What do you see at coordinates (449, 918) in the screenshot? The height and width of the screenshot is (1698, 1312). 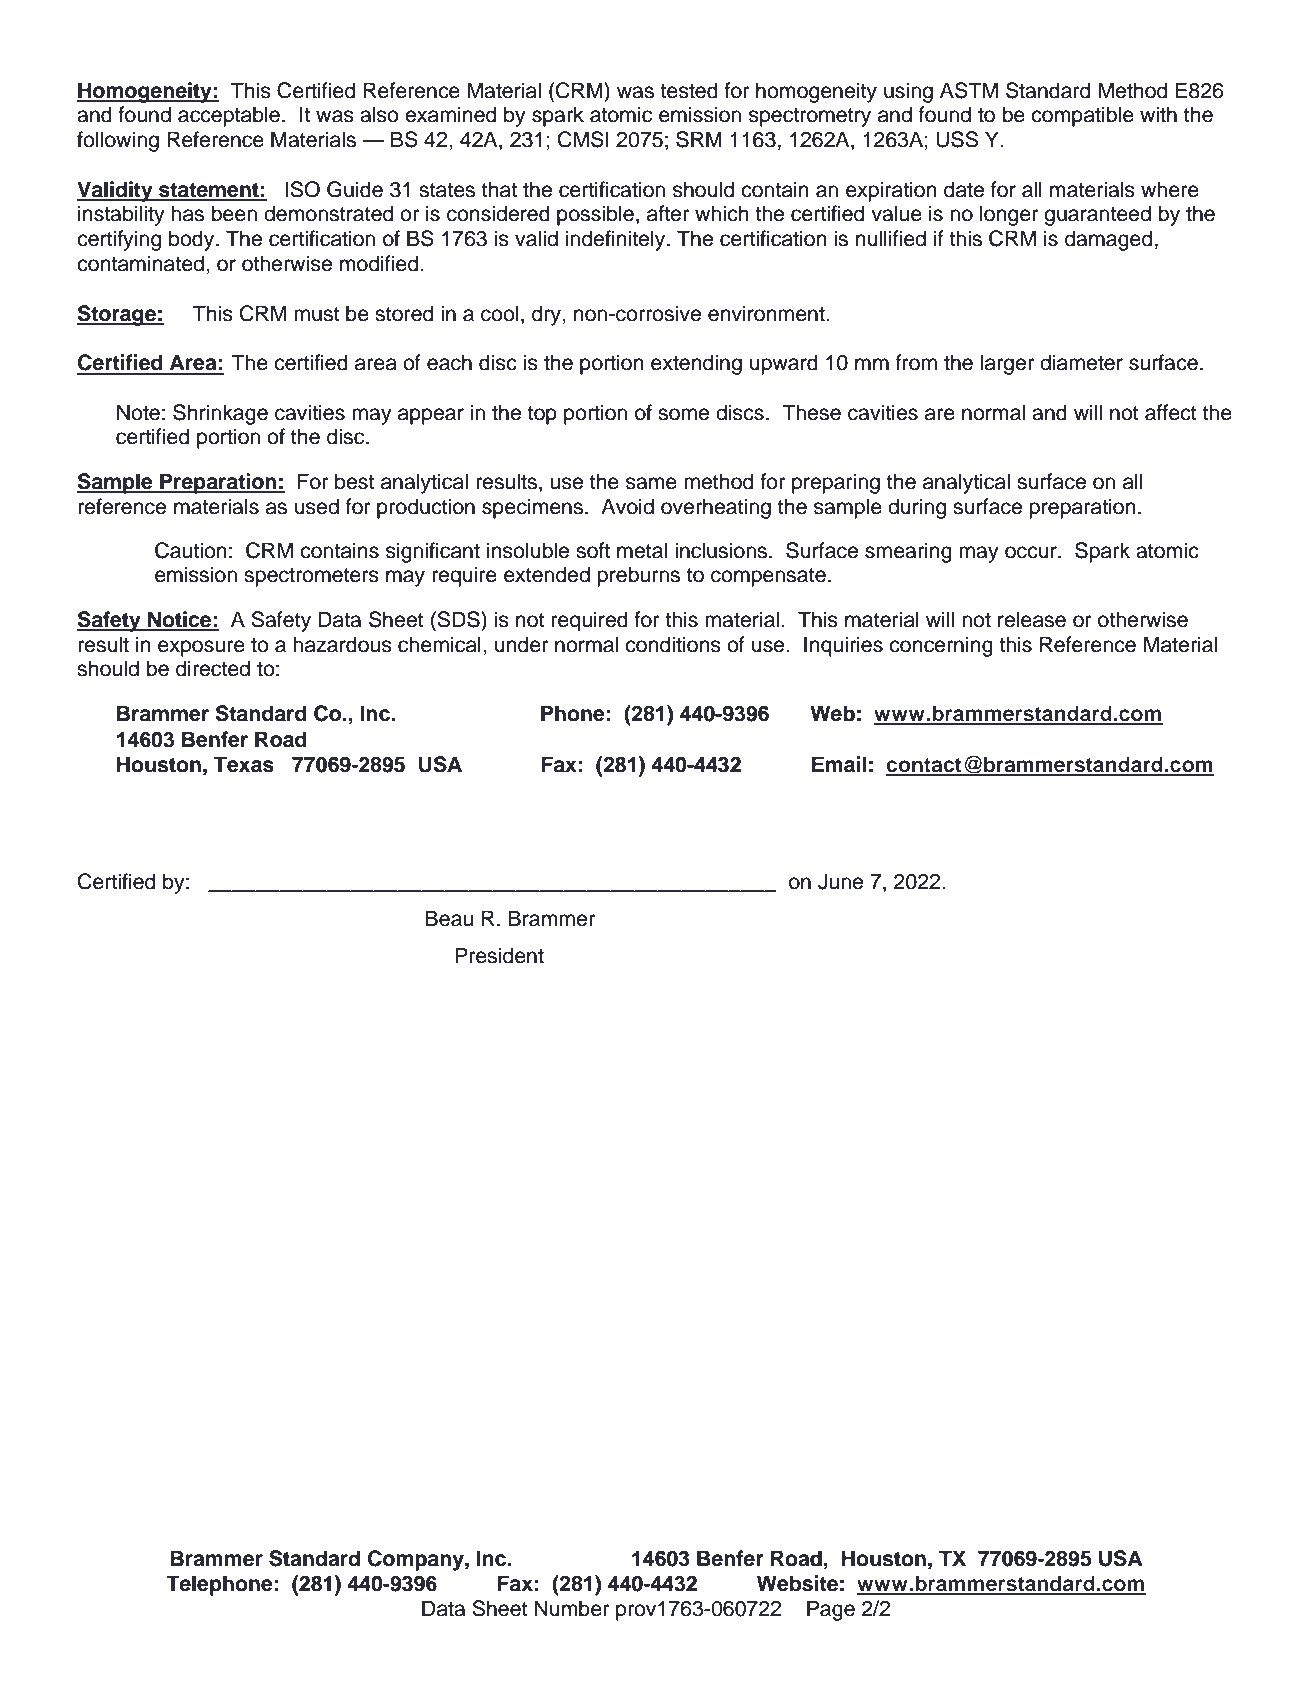 I see `Beau` at bounding box center [449, 918].
